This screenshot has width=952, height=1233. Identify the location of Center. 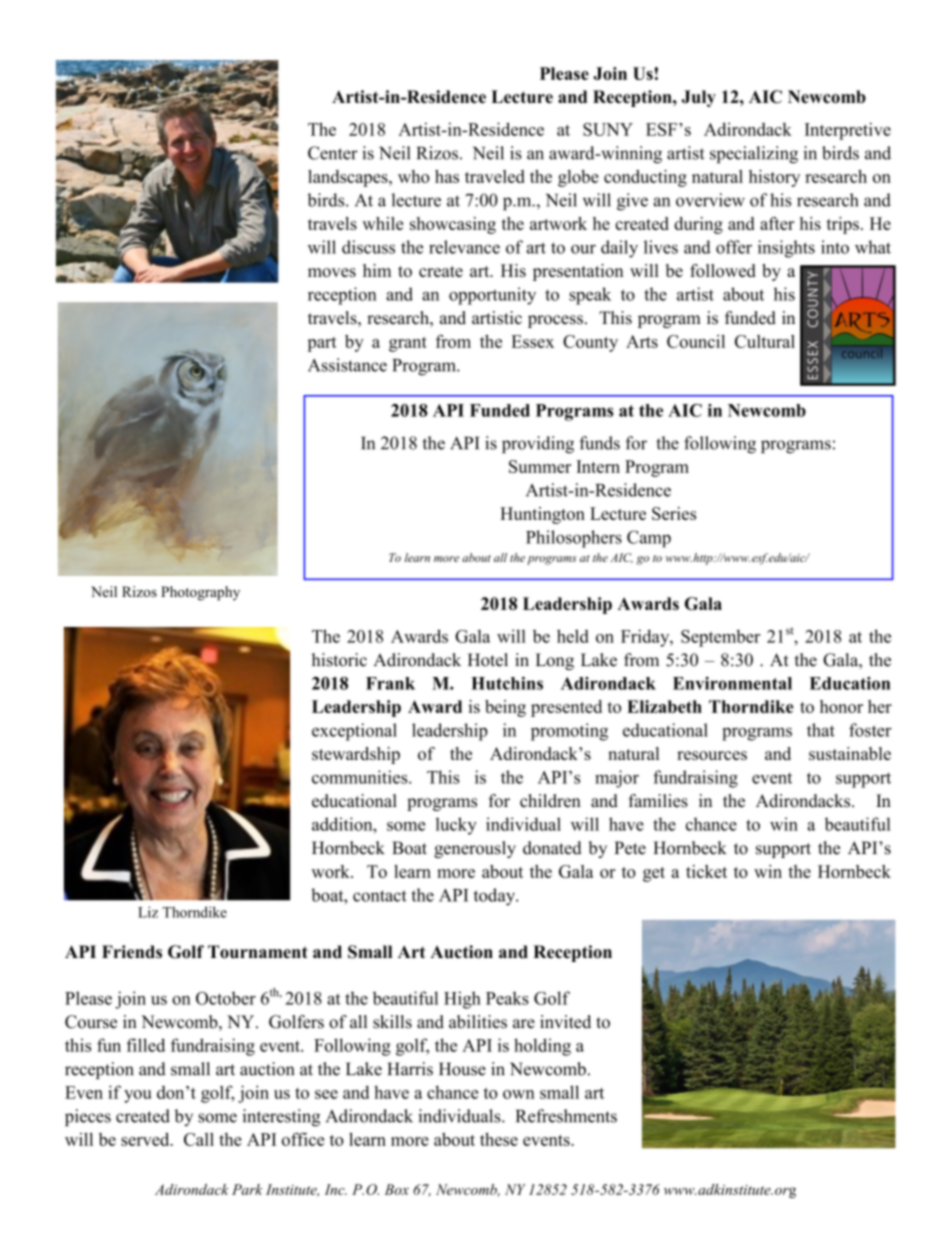
(333, 153).
